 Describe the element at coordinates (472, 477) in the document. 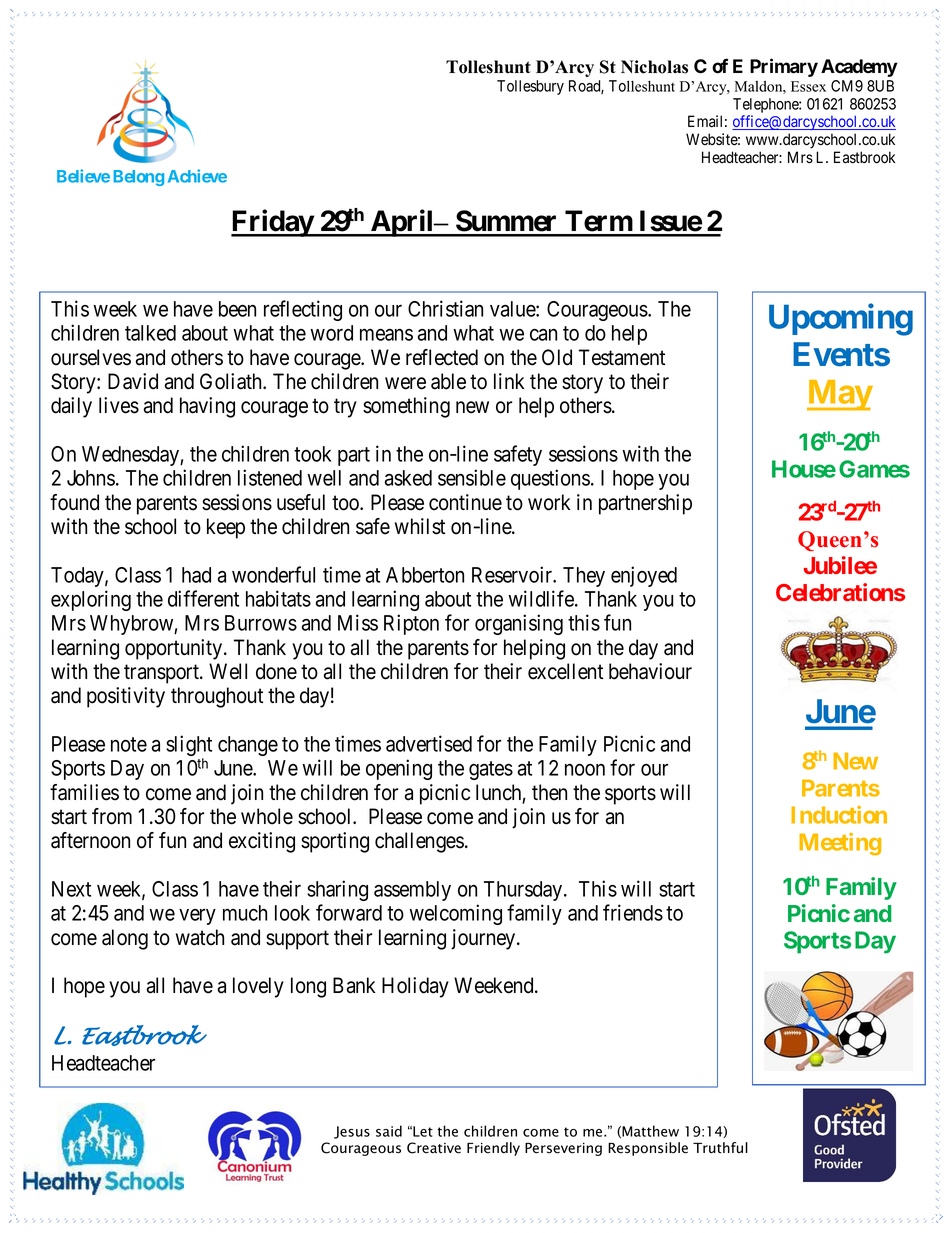

I see `sensible` at that location.
